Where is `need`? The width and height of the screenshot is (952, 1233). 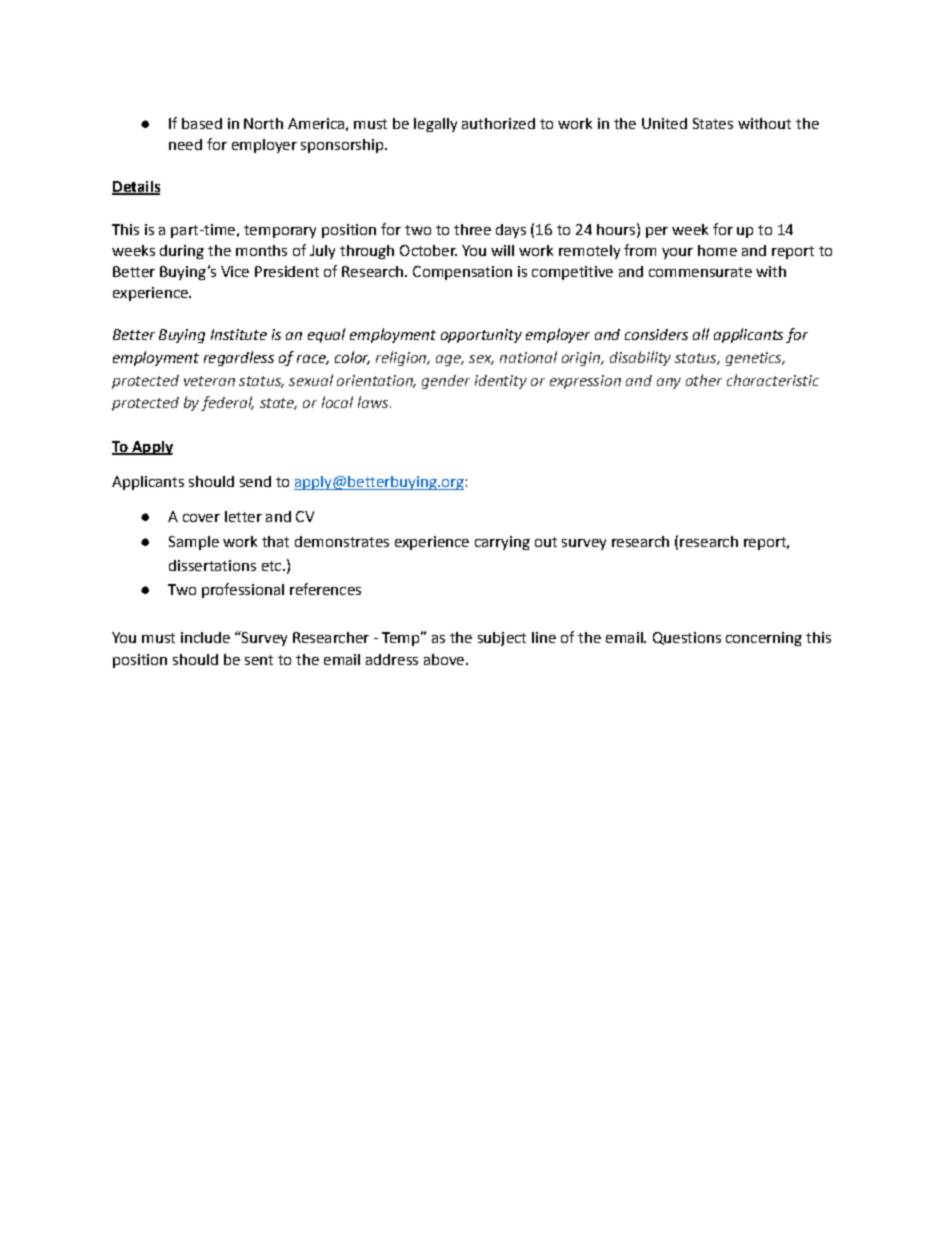
need is located at coordinates (185, 144).
